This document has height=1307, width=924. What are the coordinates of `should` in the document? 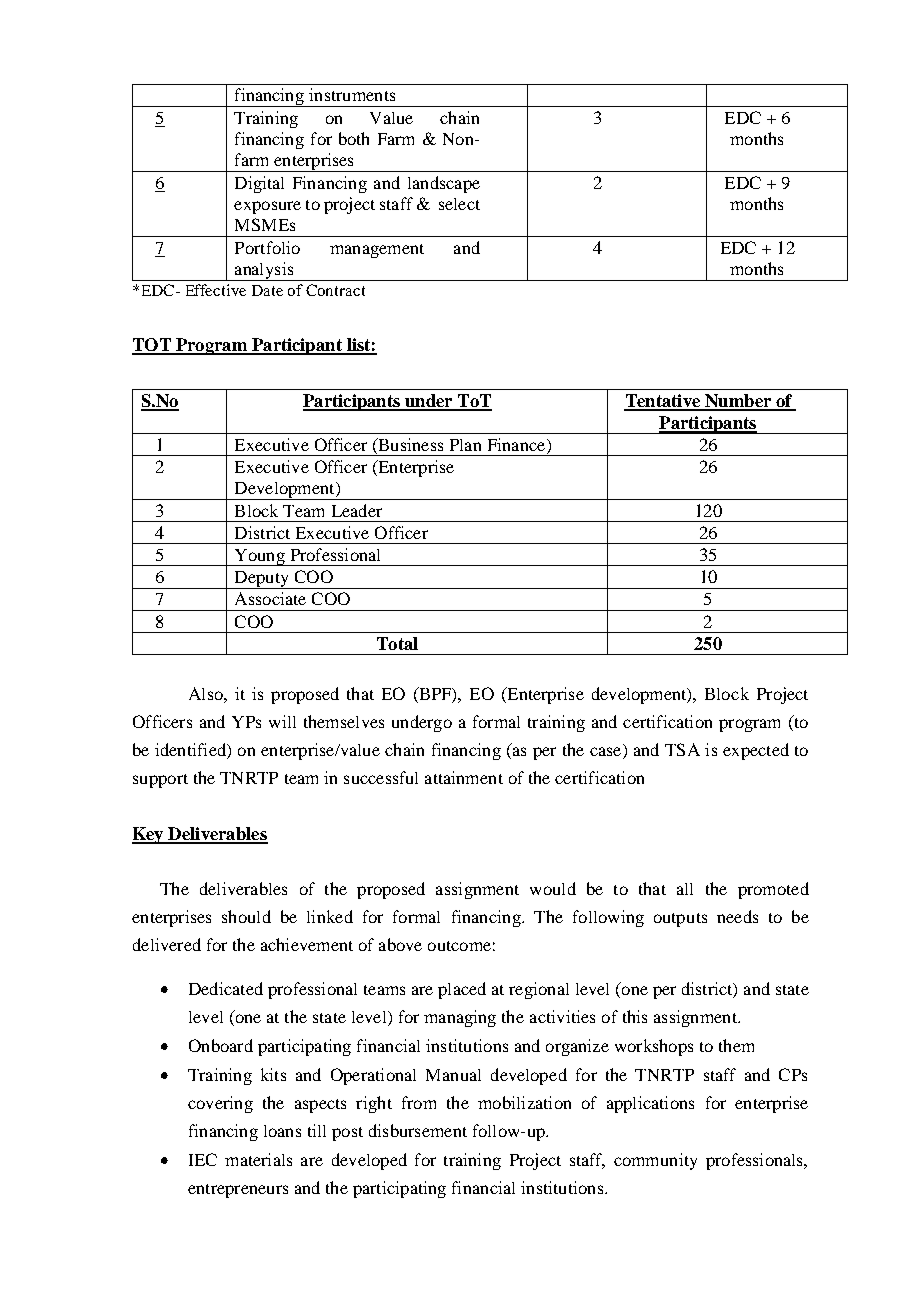 It's located at (246, 916).
